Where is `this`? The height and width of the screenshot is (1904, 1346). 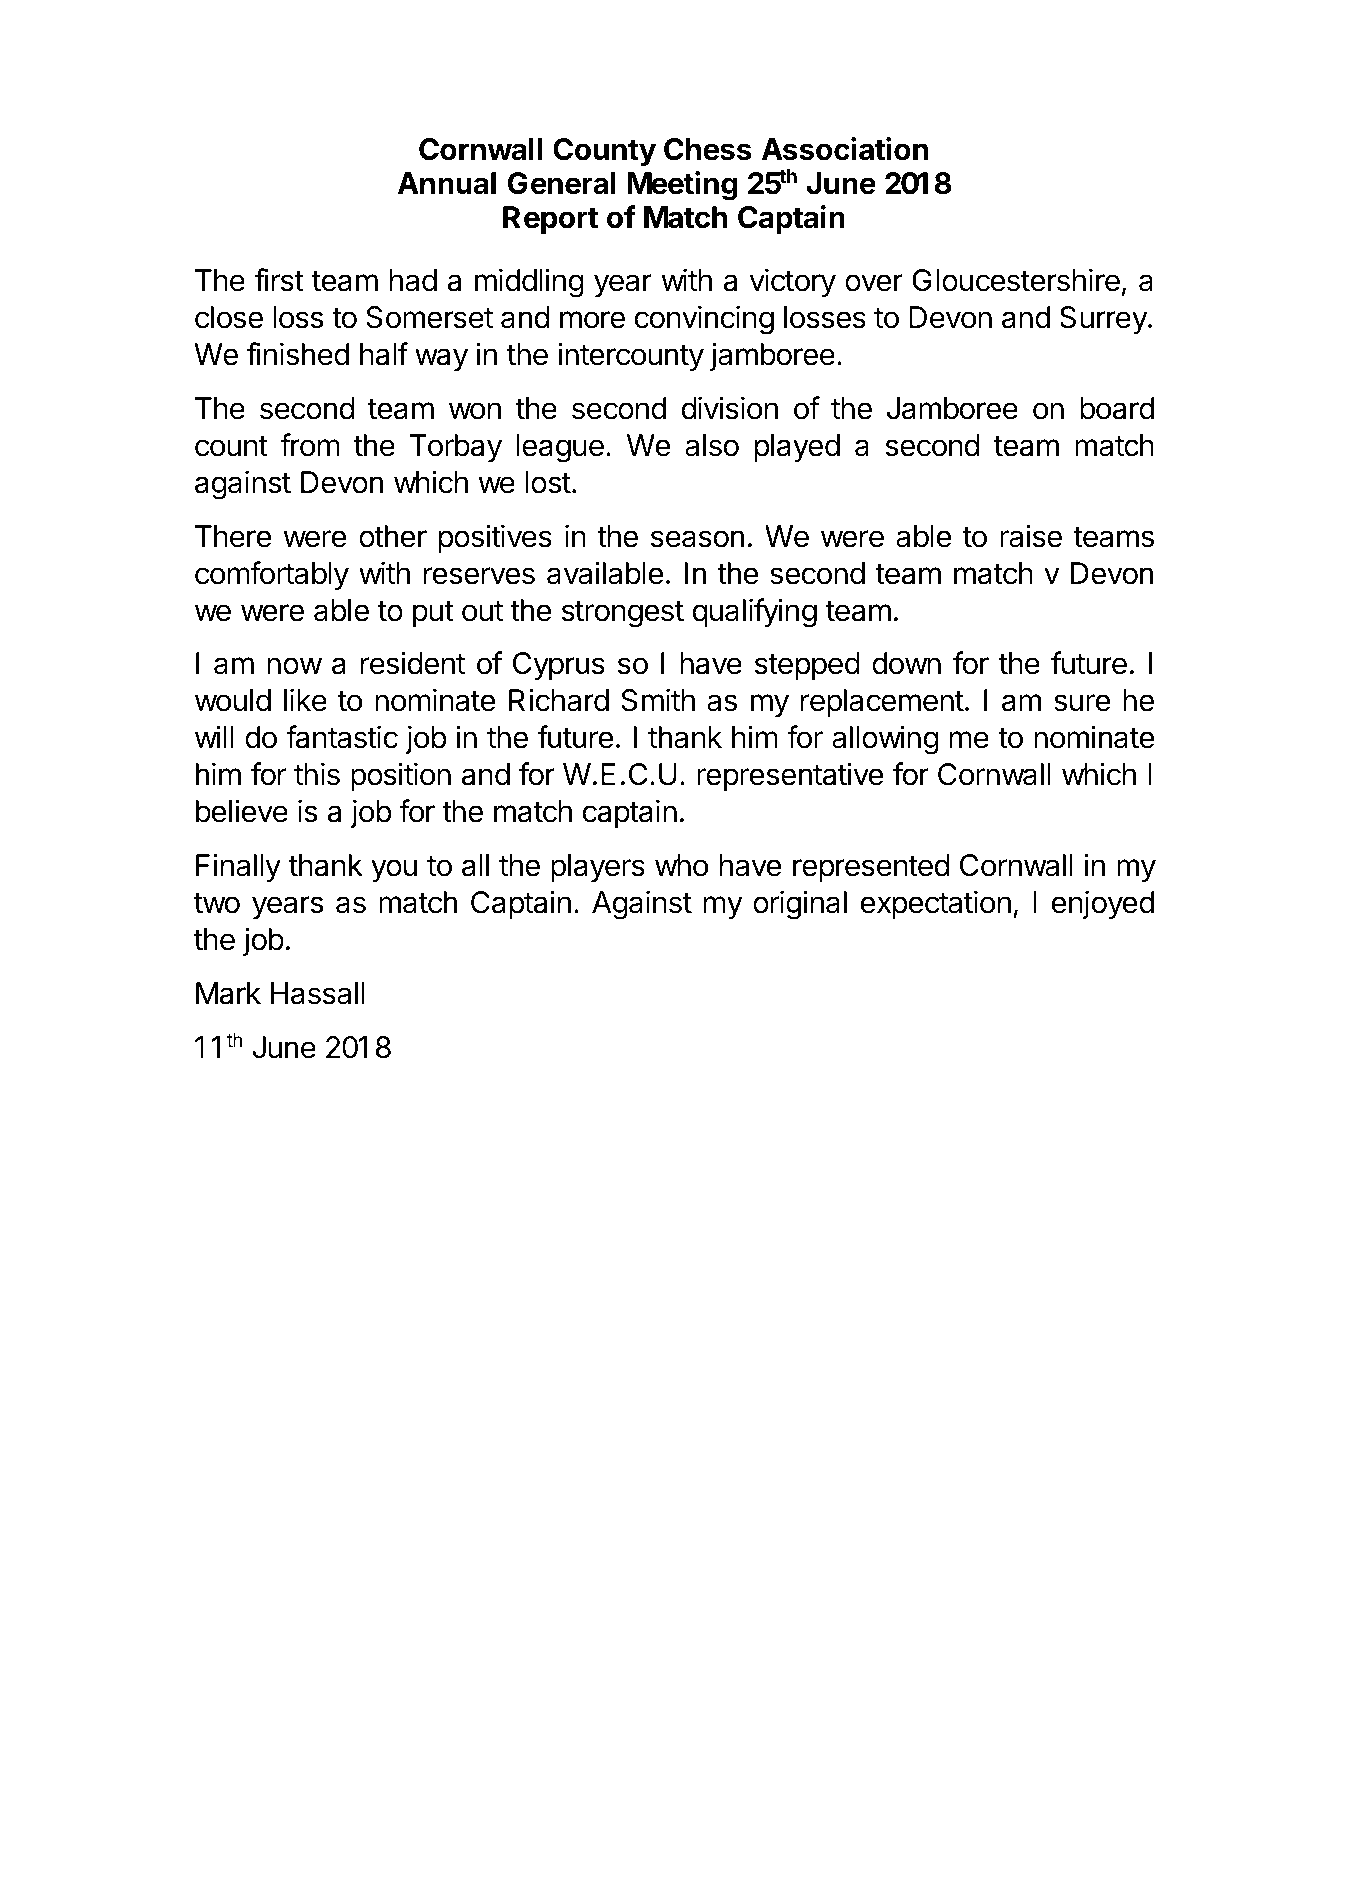 this is located at coordinates (317, 774).
